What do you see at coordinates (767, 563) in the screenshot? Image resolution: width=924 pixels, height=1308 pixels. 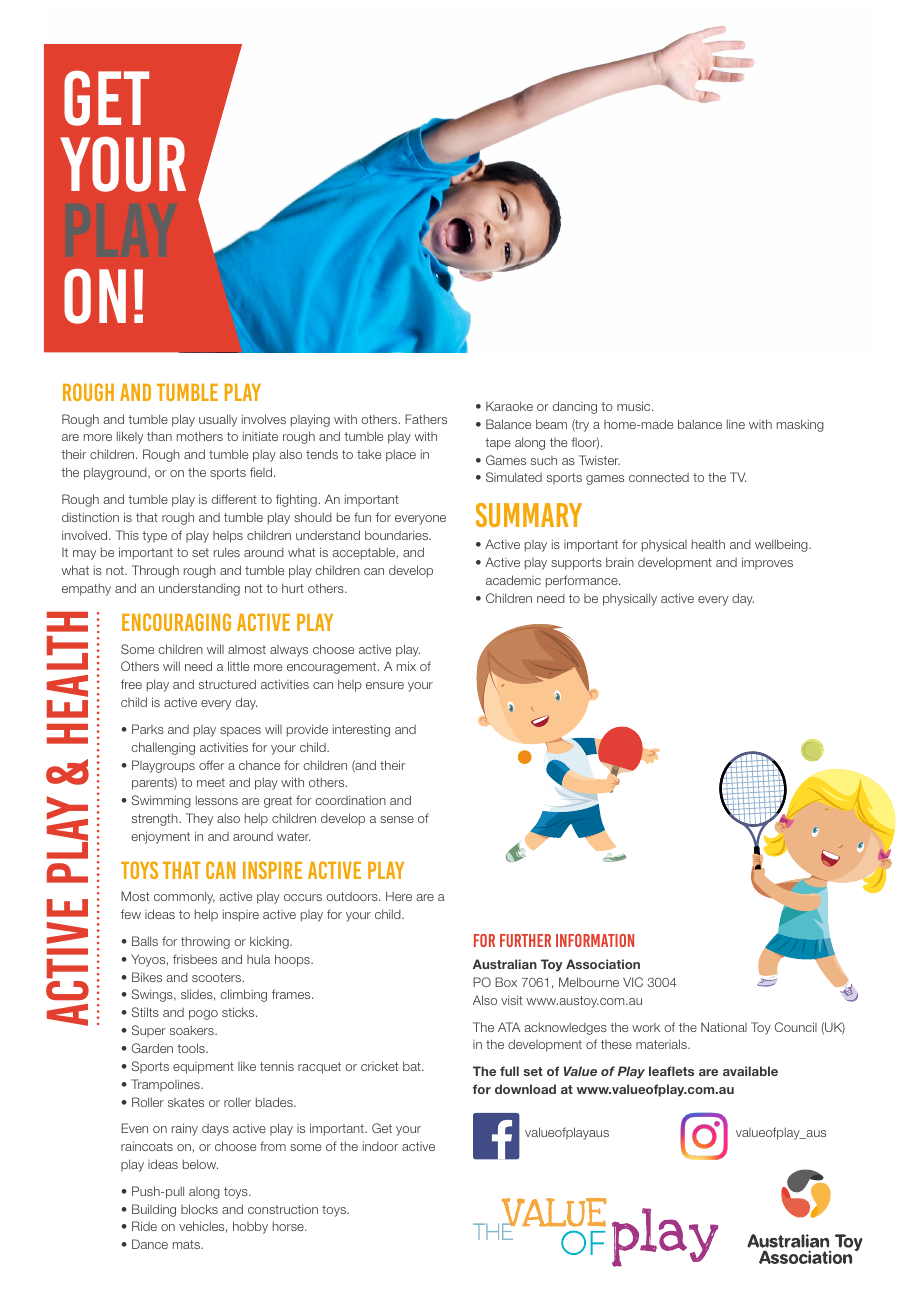 I see `improves` at bounding box center [767, 563].
